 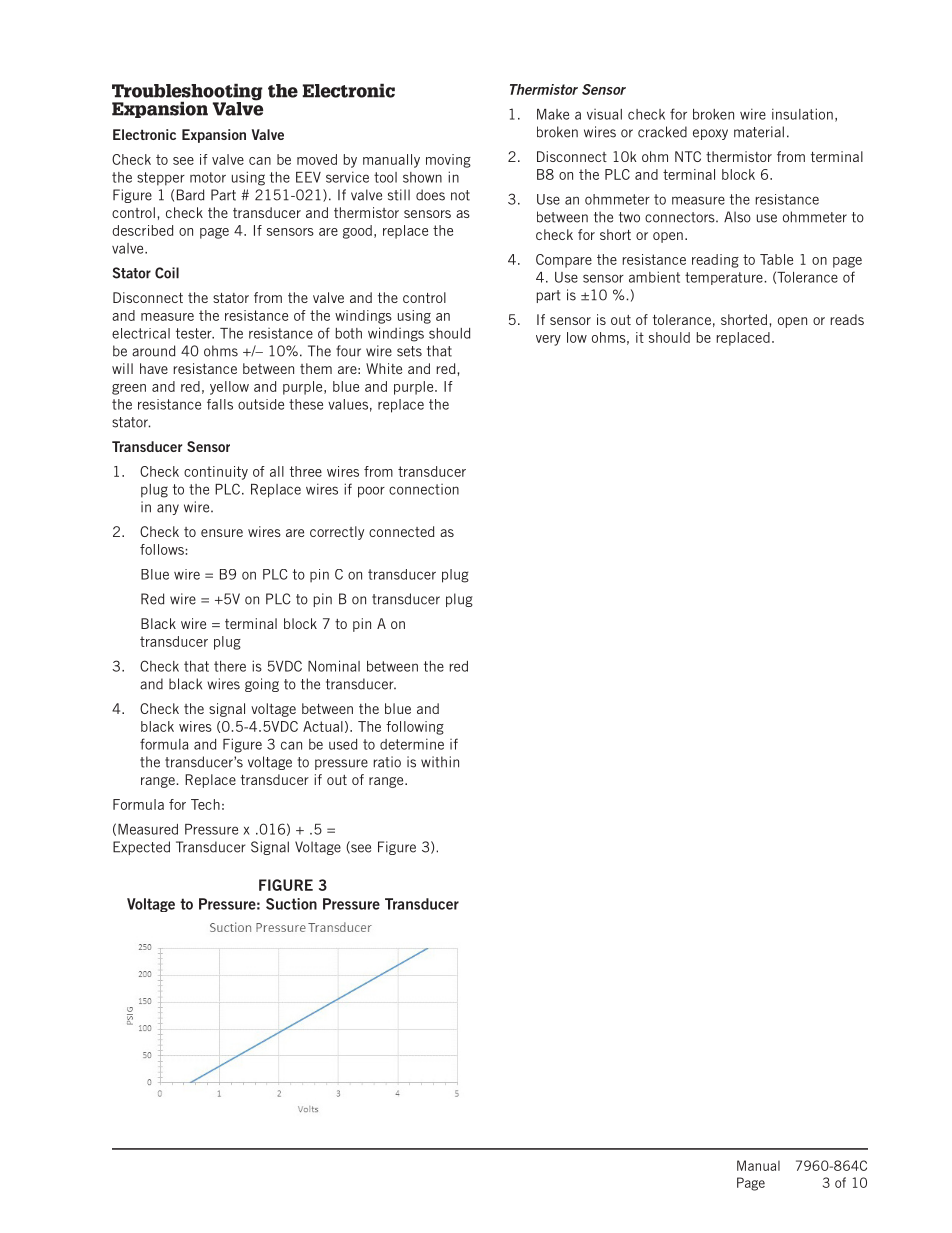 I want to click on Make, so click(x=553, y=114).
